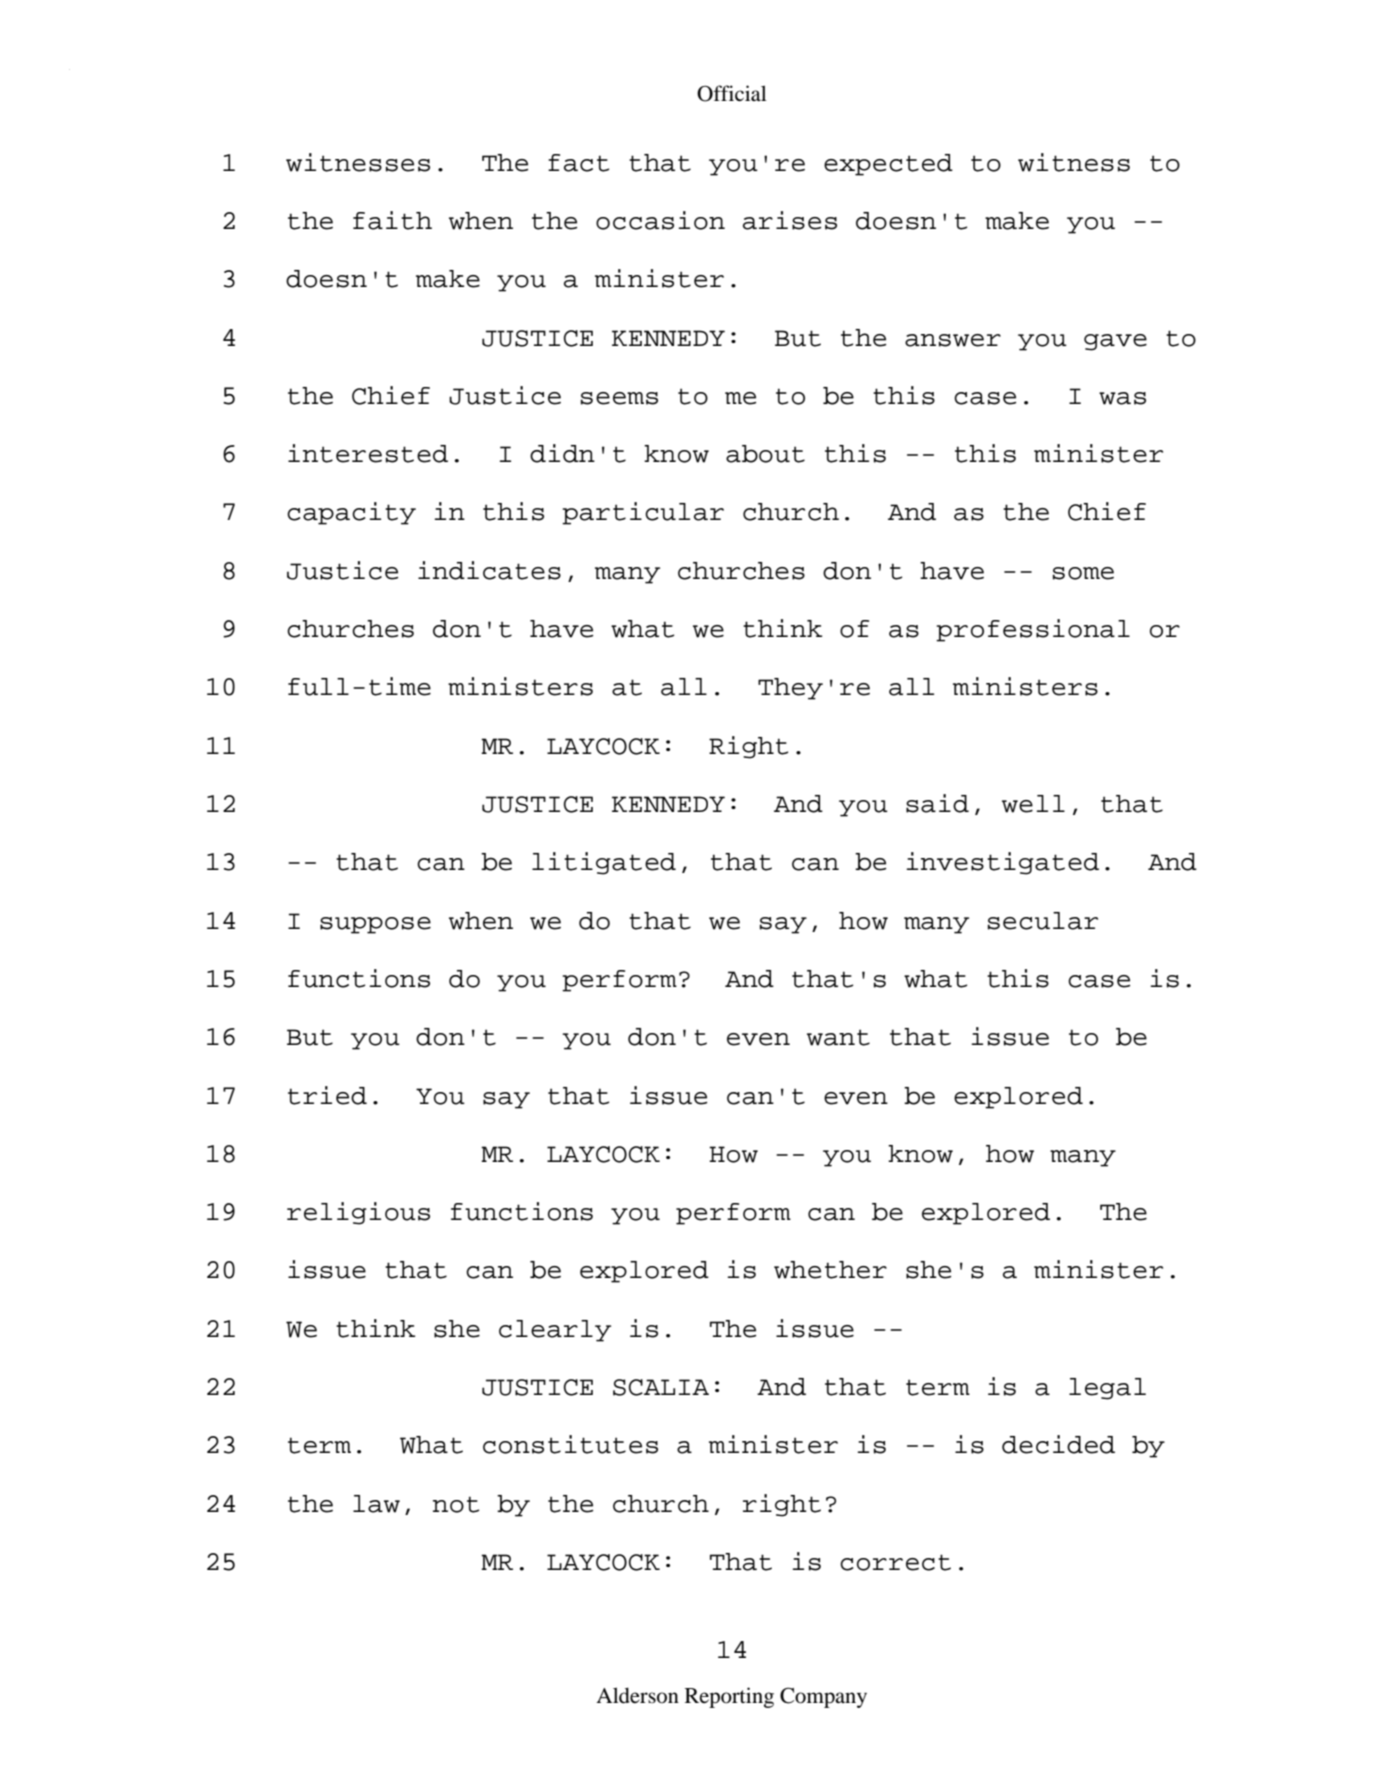  What do you see at coordinates (765, 454) in the page?
I see `about` at bounding box center [765, 454].
